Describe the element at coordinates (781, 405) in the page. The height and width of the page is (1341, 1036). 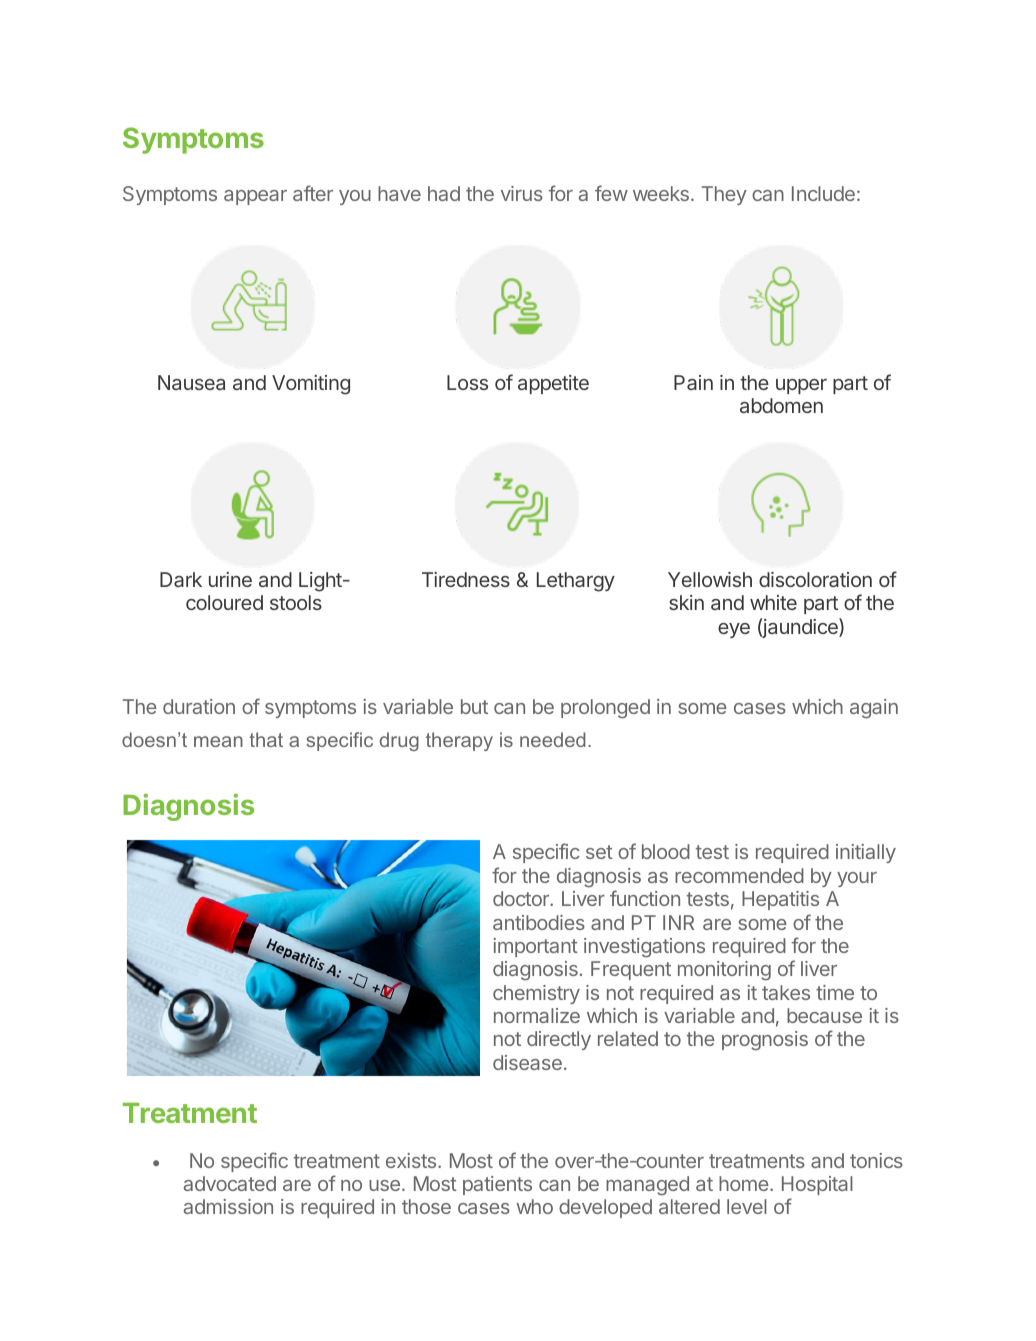
I see `abdomen` at that location.
